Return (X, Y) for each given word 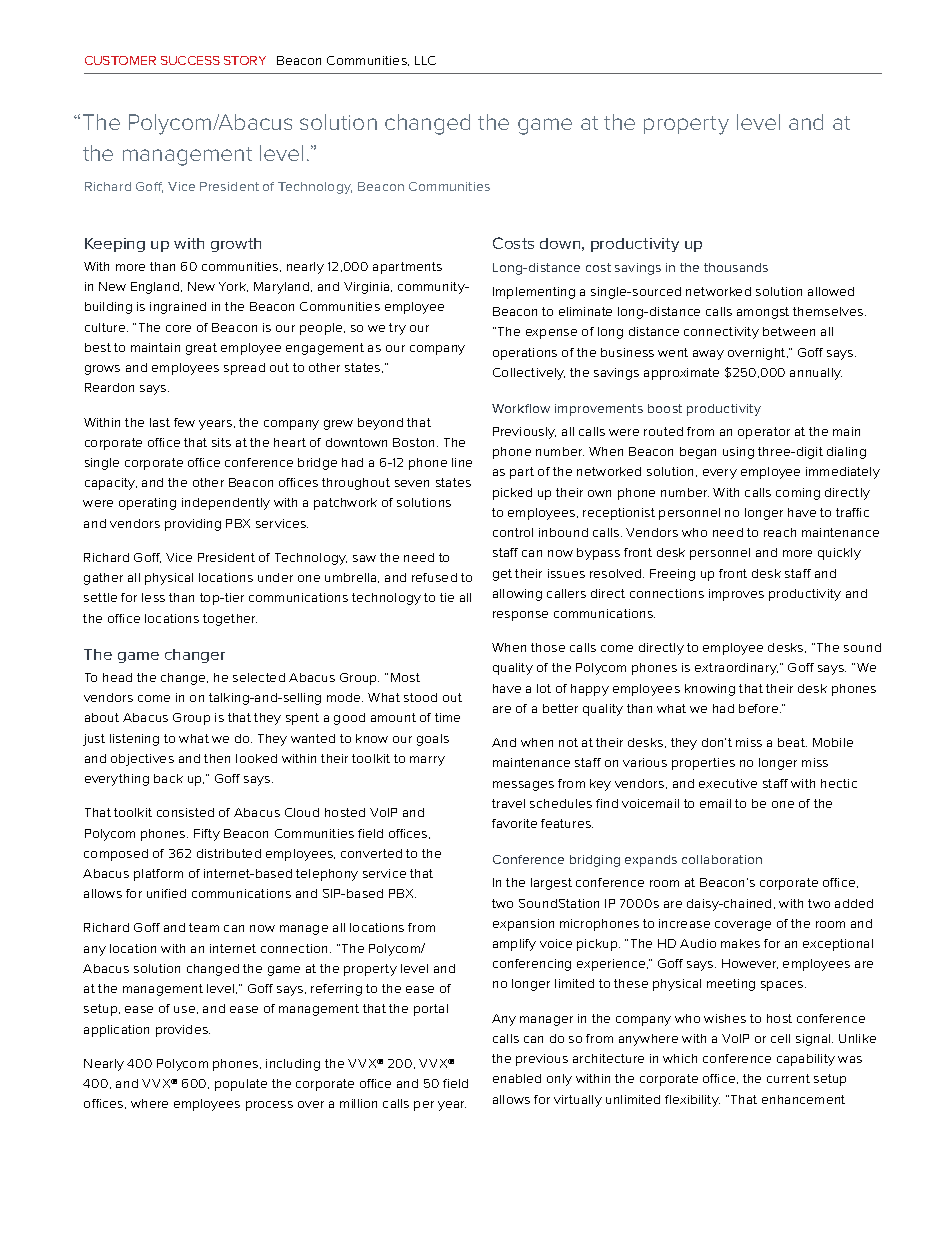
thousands (736, 267)
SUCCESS (190, 60)
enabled (517, 1078)
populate (241, 1085)
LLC (425, 60)
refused (434, 577)
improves (736, 595)
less (153, 597)
